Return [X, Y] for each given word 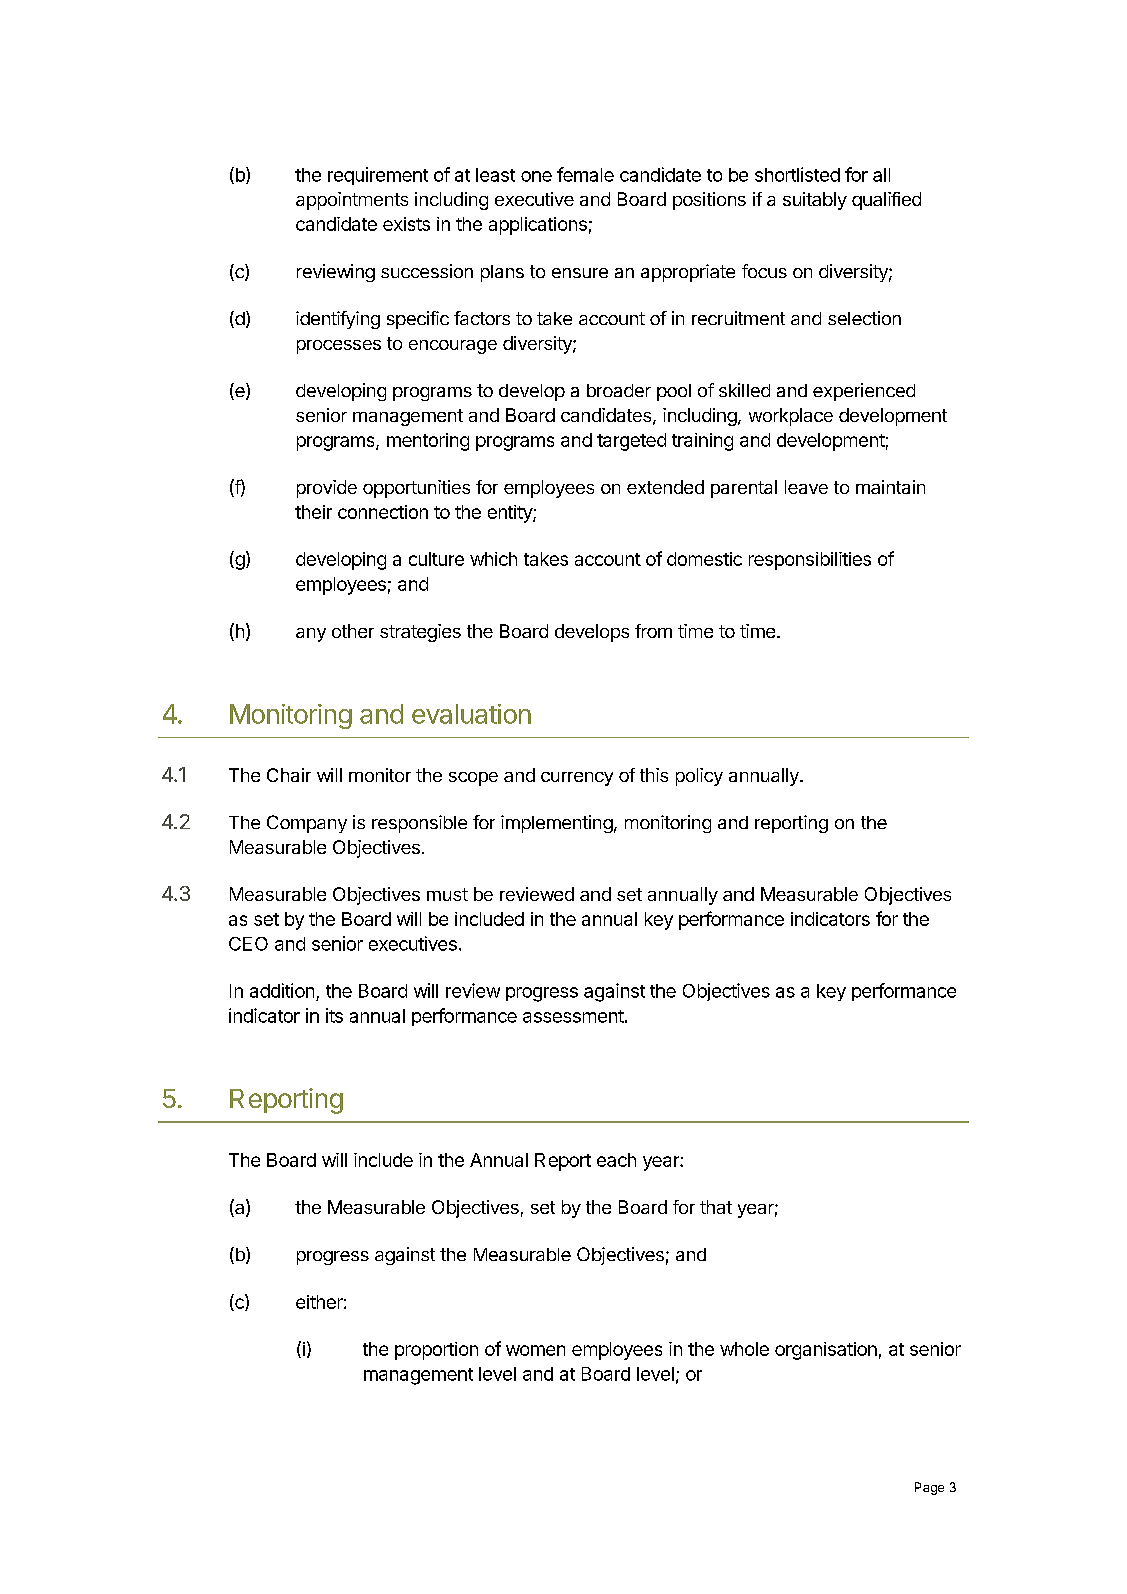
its [334, 1015]
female [585, 174]
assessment [573, 1016]
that [716, 1207]
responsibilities [810, 561]
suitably [815, 201]
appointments [352, 201]
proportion [436, 1351]
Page [929, 1488]
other [353, 631]
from [653, 631]
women [535, 1350]
